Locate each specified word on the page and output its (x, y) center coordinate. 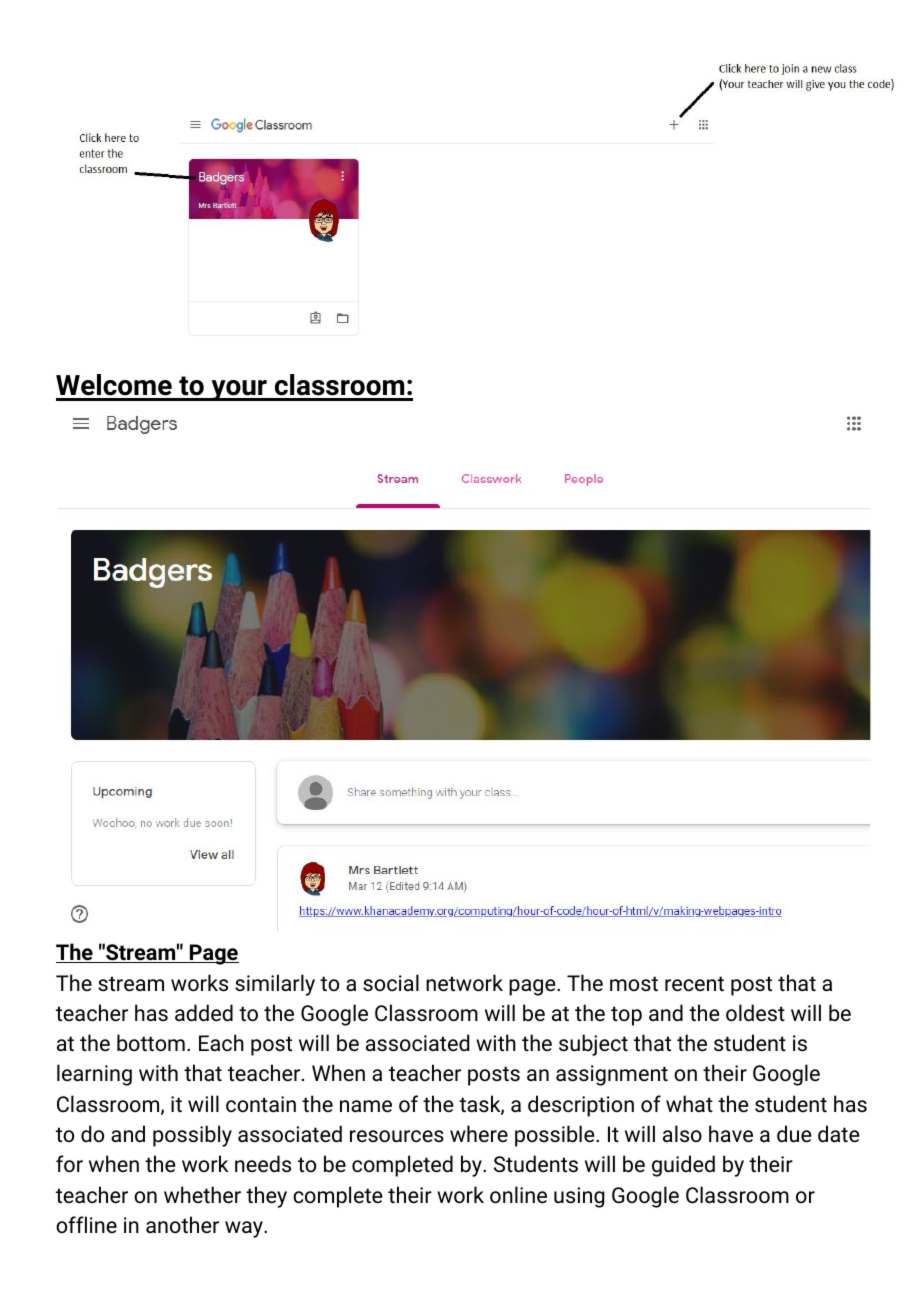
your (239, 390)
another (182, 1225)
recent (694, 984)
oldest (755, 1013)
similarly (275, 985)
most (634, 983)
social (391, 982)
